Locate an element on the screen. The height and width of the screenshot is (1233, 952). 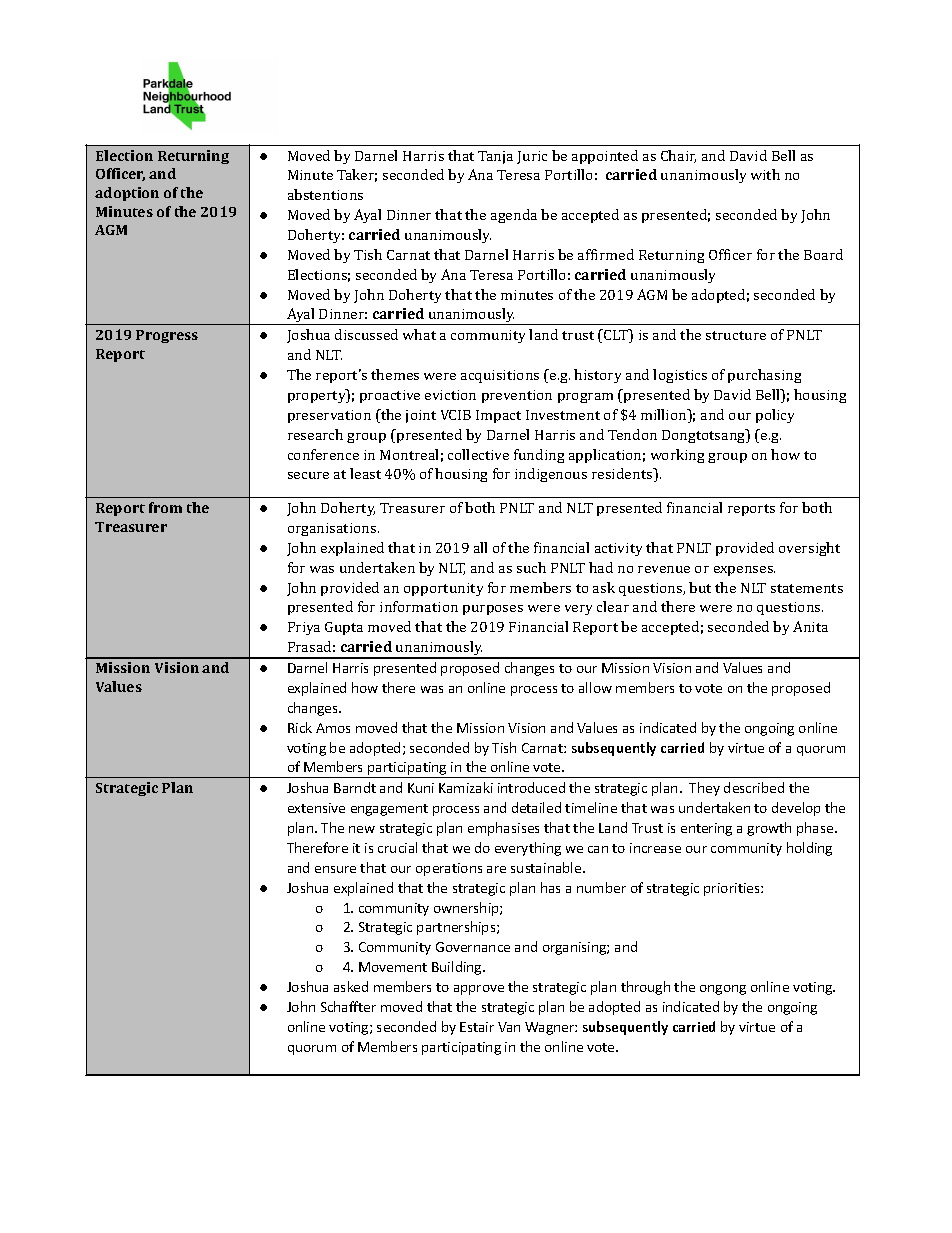
collective is located at coordinates (478, 454).
